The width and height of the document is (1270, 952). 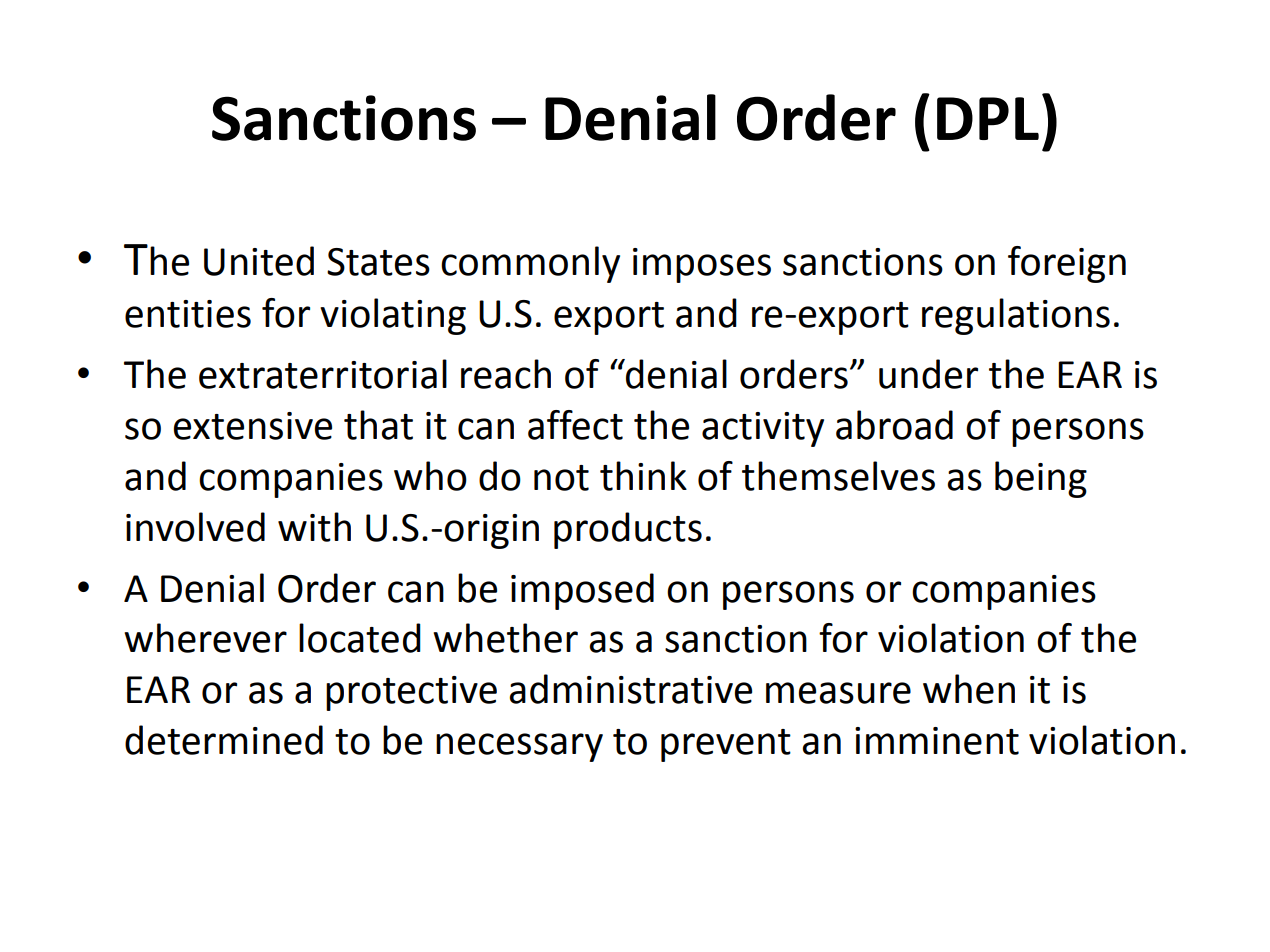 I want to click on imposes, so click(x=702, y=265).
